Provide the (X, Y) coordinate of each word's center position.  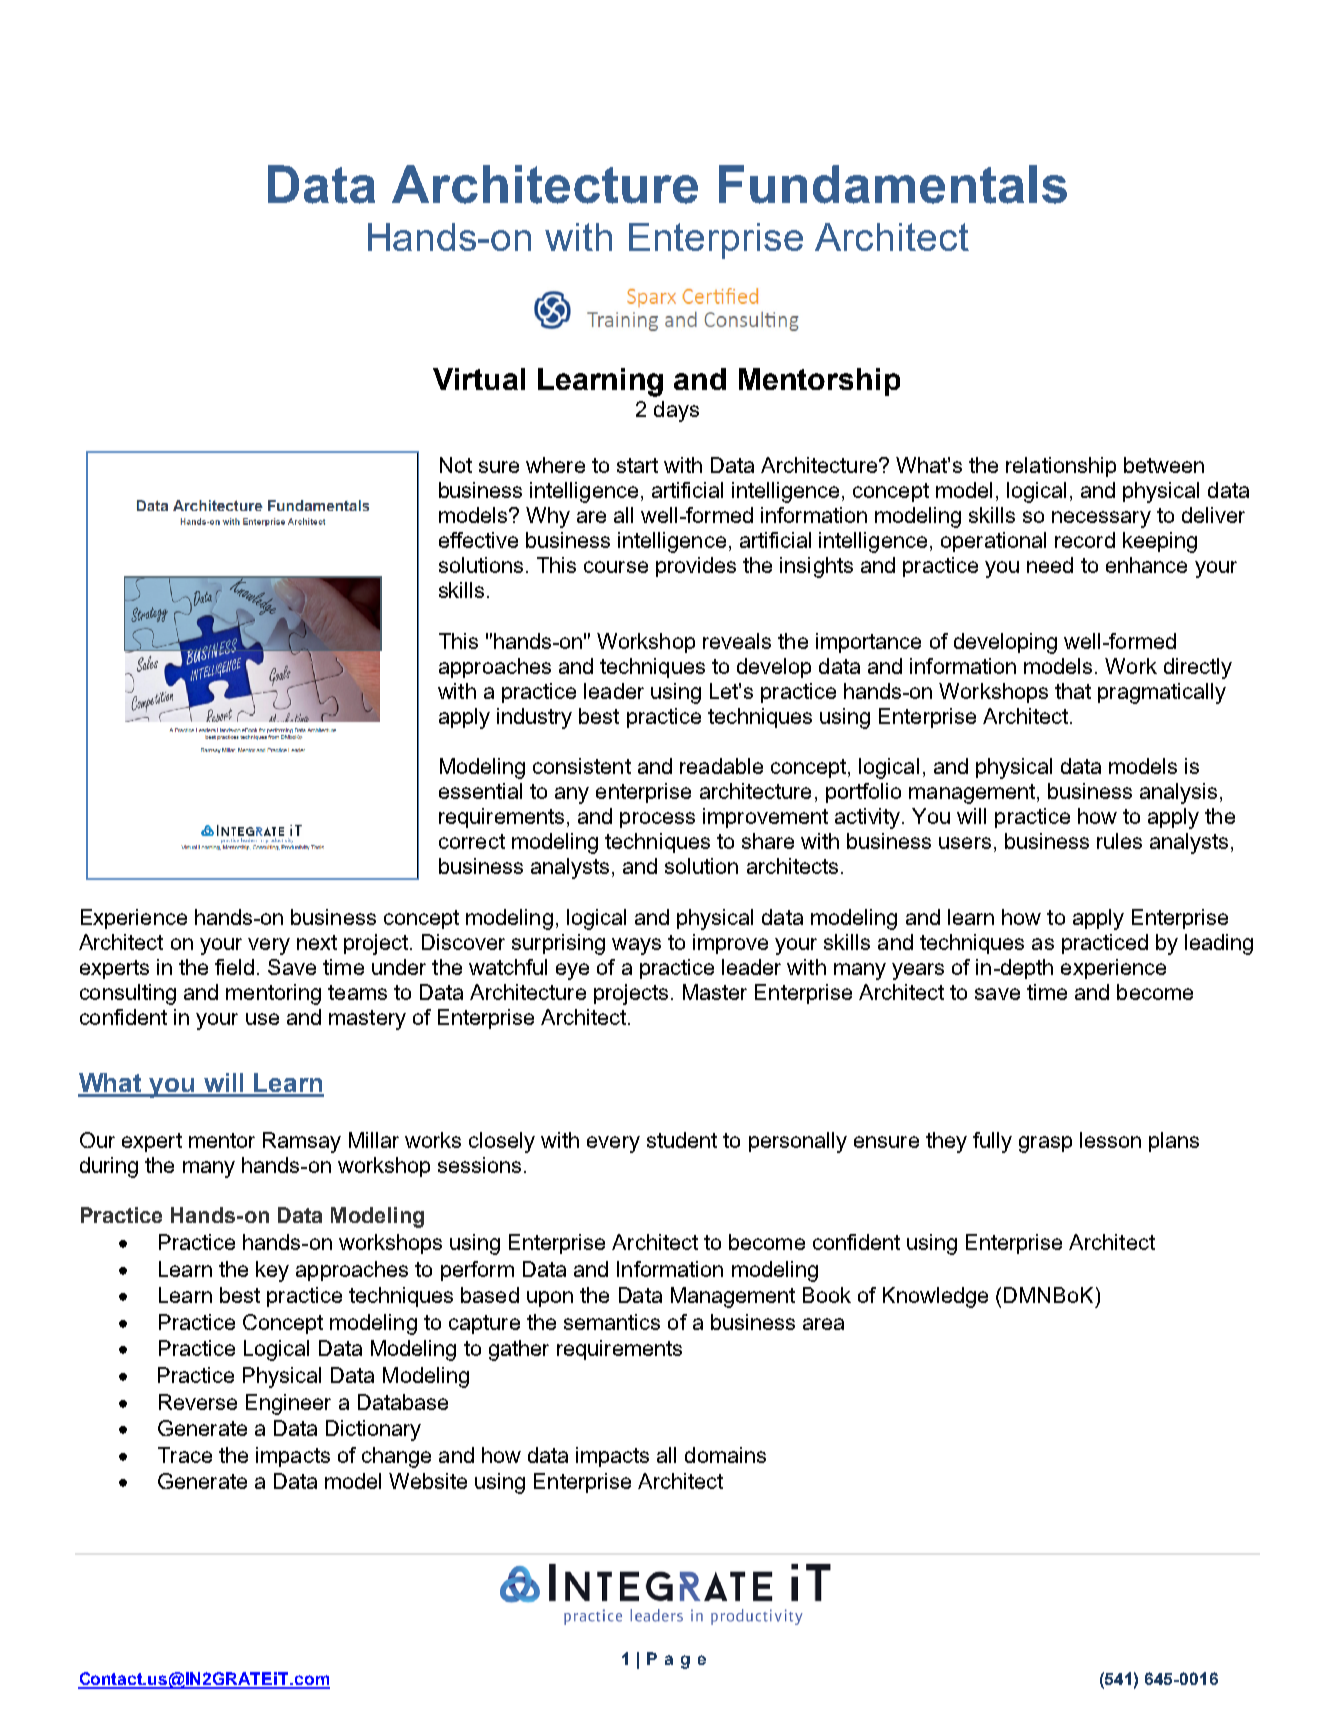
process (657, 820)
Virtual (479, 379)
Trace (185, 1455)
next (317, 942)
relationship (1061, 467)
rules (1119, 841)
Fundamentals (893, 184)
